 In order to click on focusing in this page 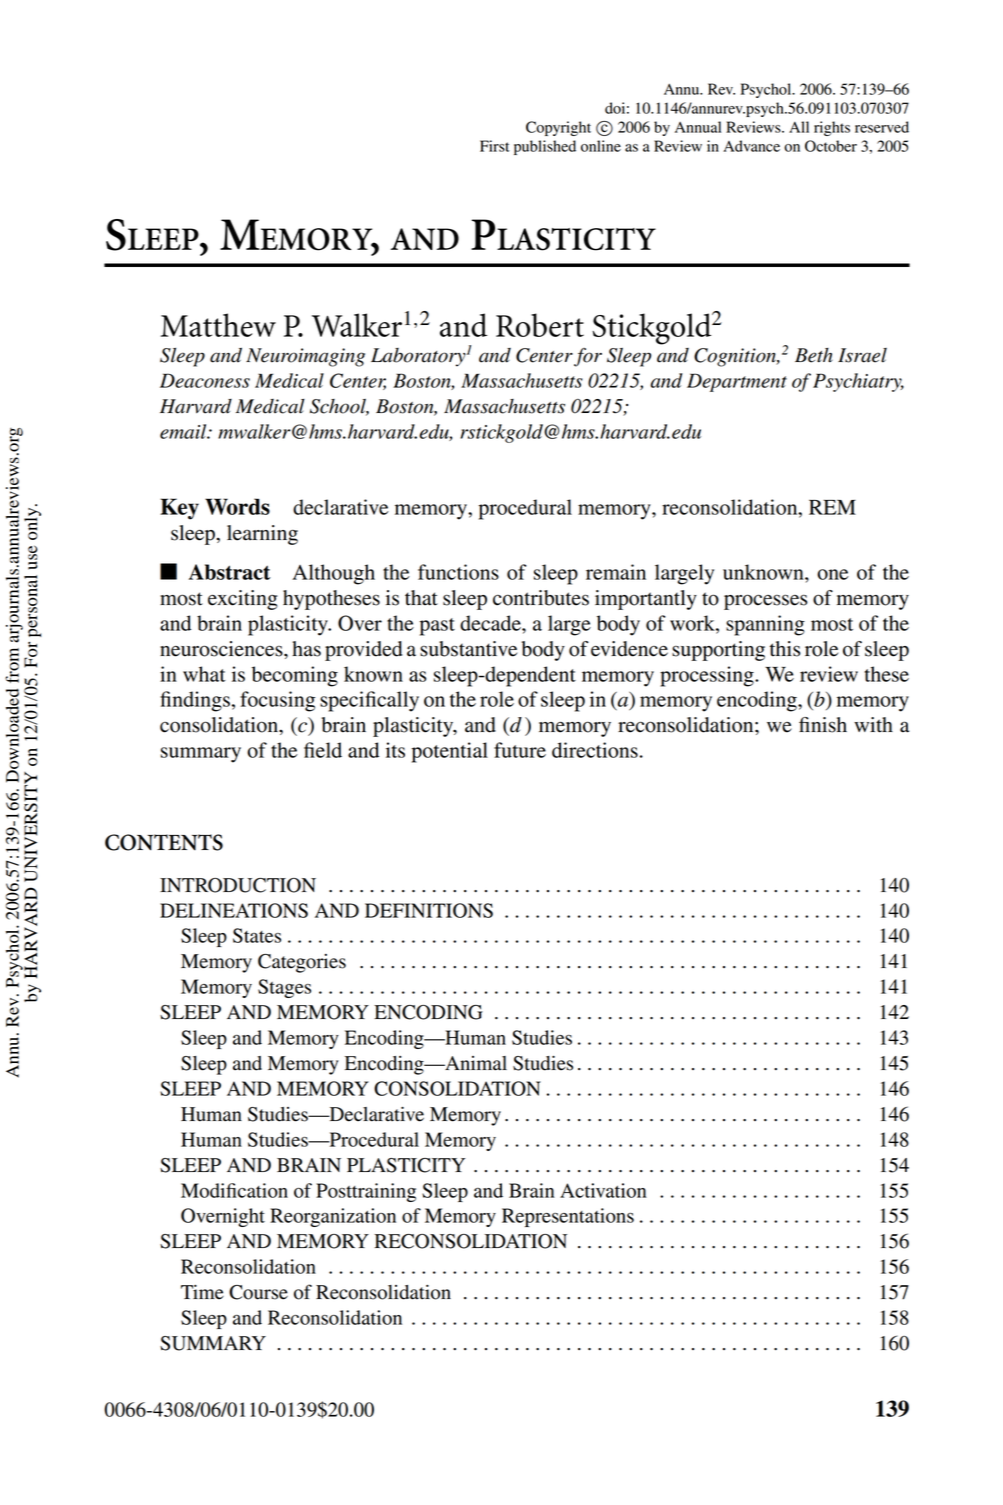, I will do `click(277, 701)`.
